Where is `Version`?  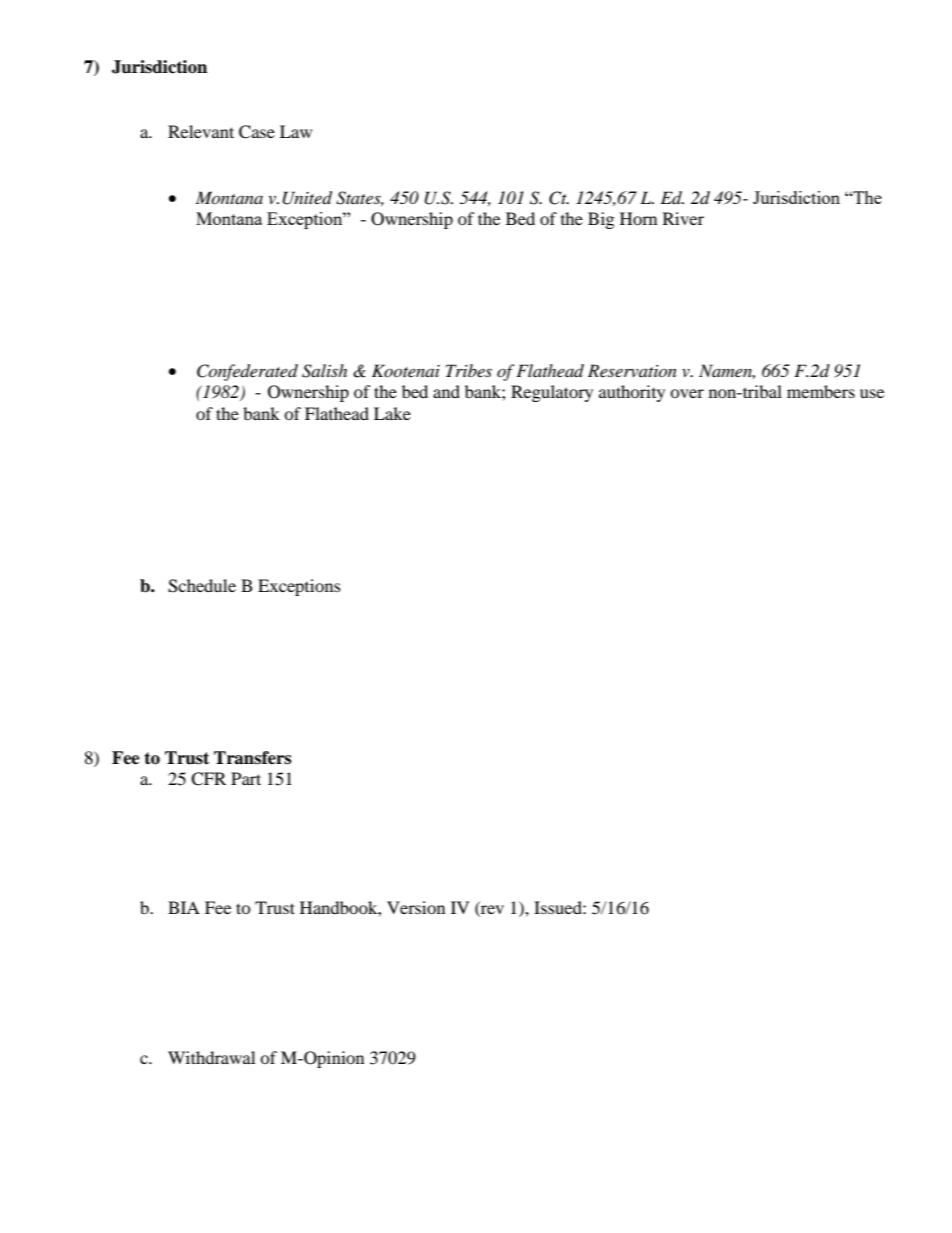
Version is located at coordinates (416, 907).
